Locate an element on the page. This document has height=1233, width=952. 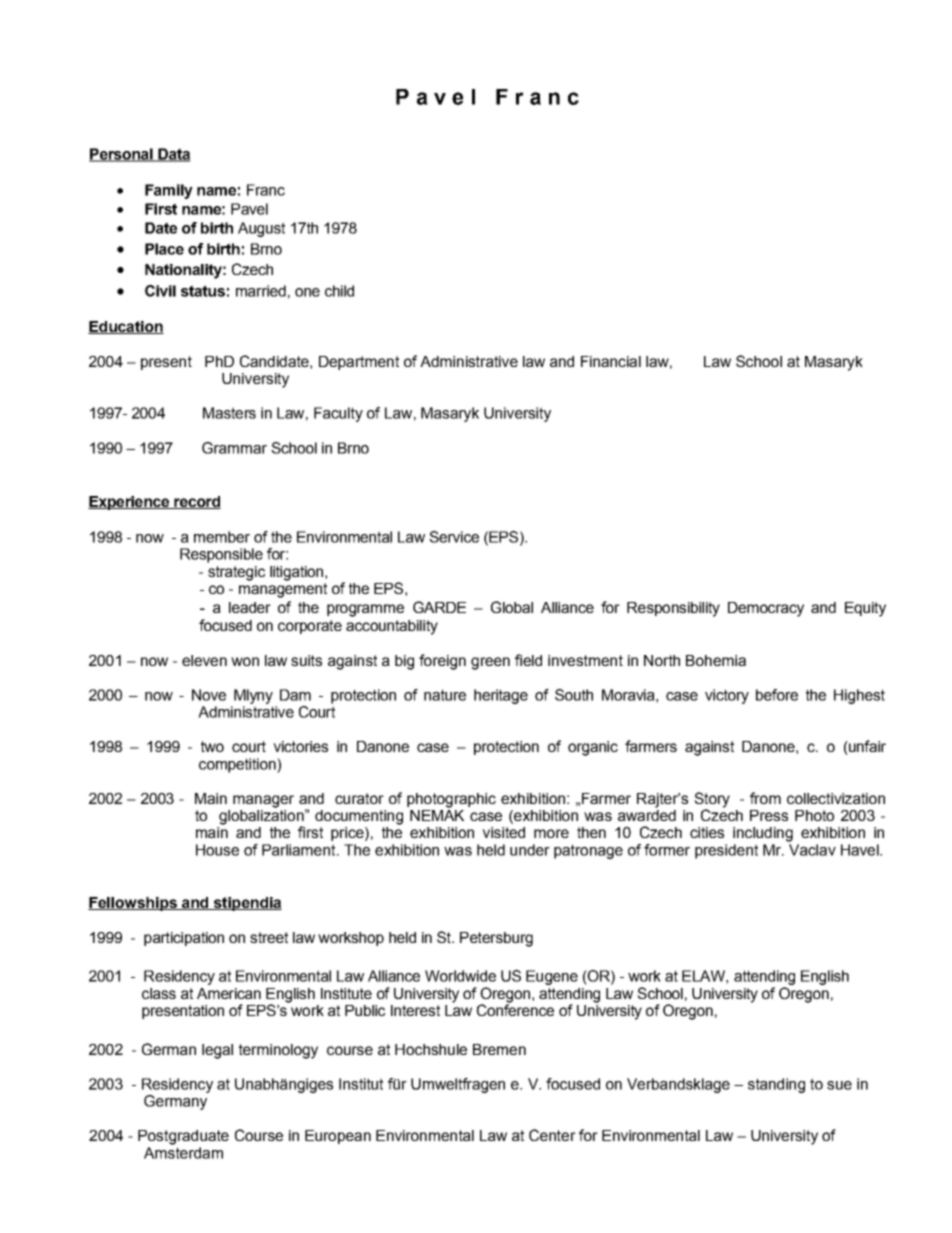
Vaclav is located at coordinates (812, 850).
